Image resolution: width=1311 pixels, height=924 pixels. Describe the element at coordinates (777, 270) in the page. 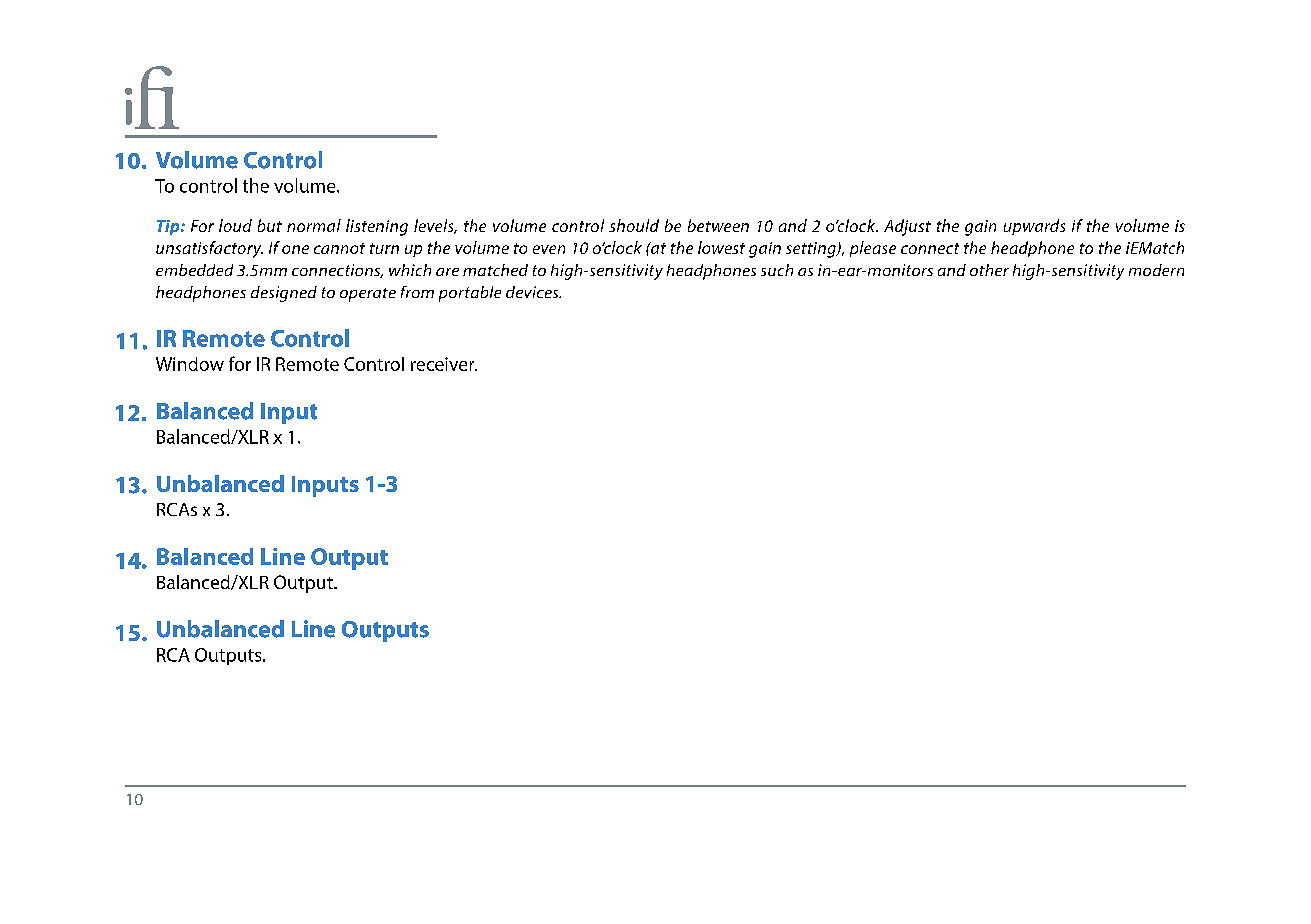

I see `such` at that location.
